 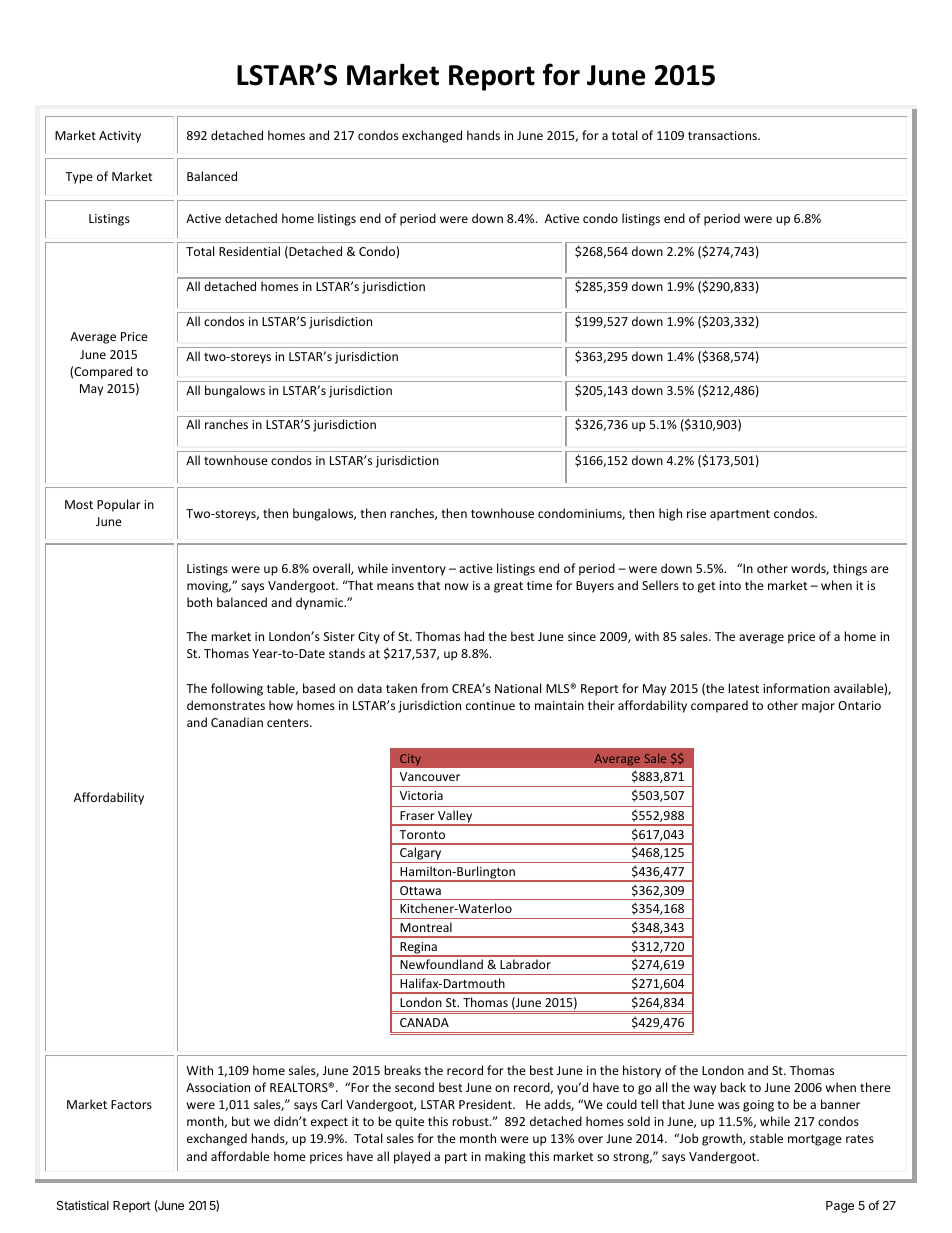 What do you see at coordinates (518, 688) in the screenshot?
I see `National` at bounding box center [518, 688].
